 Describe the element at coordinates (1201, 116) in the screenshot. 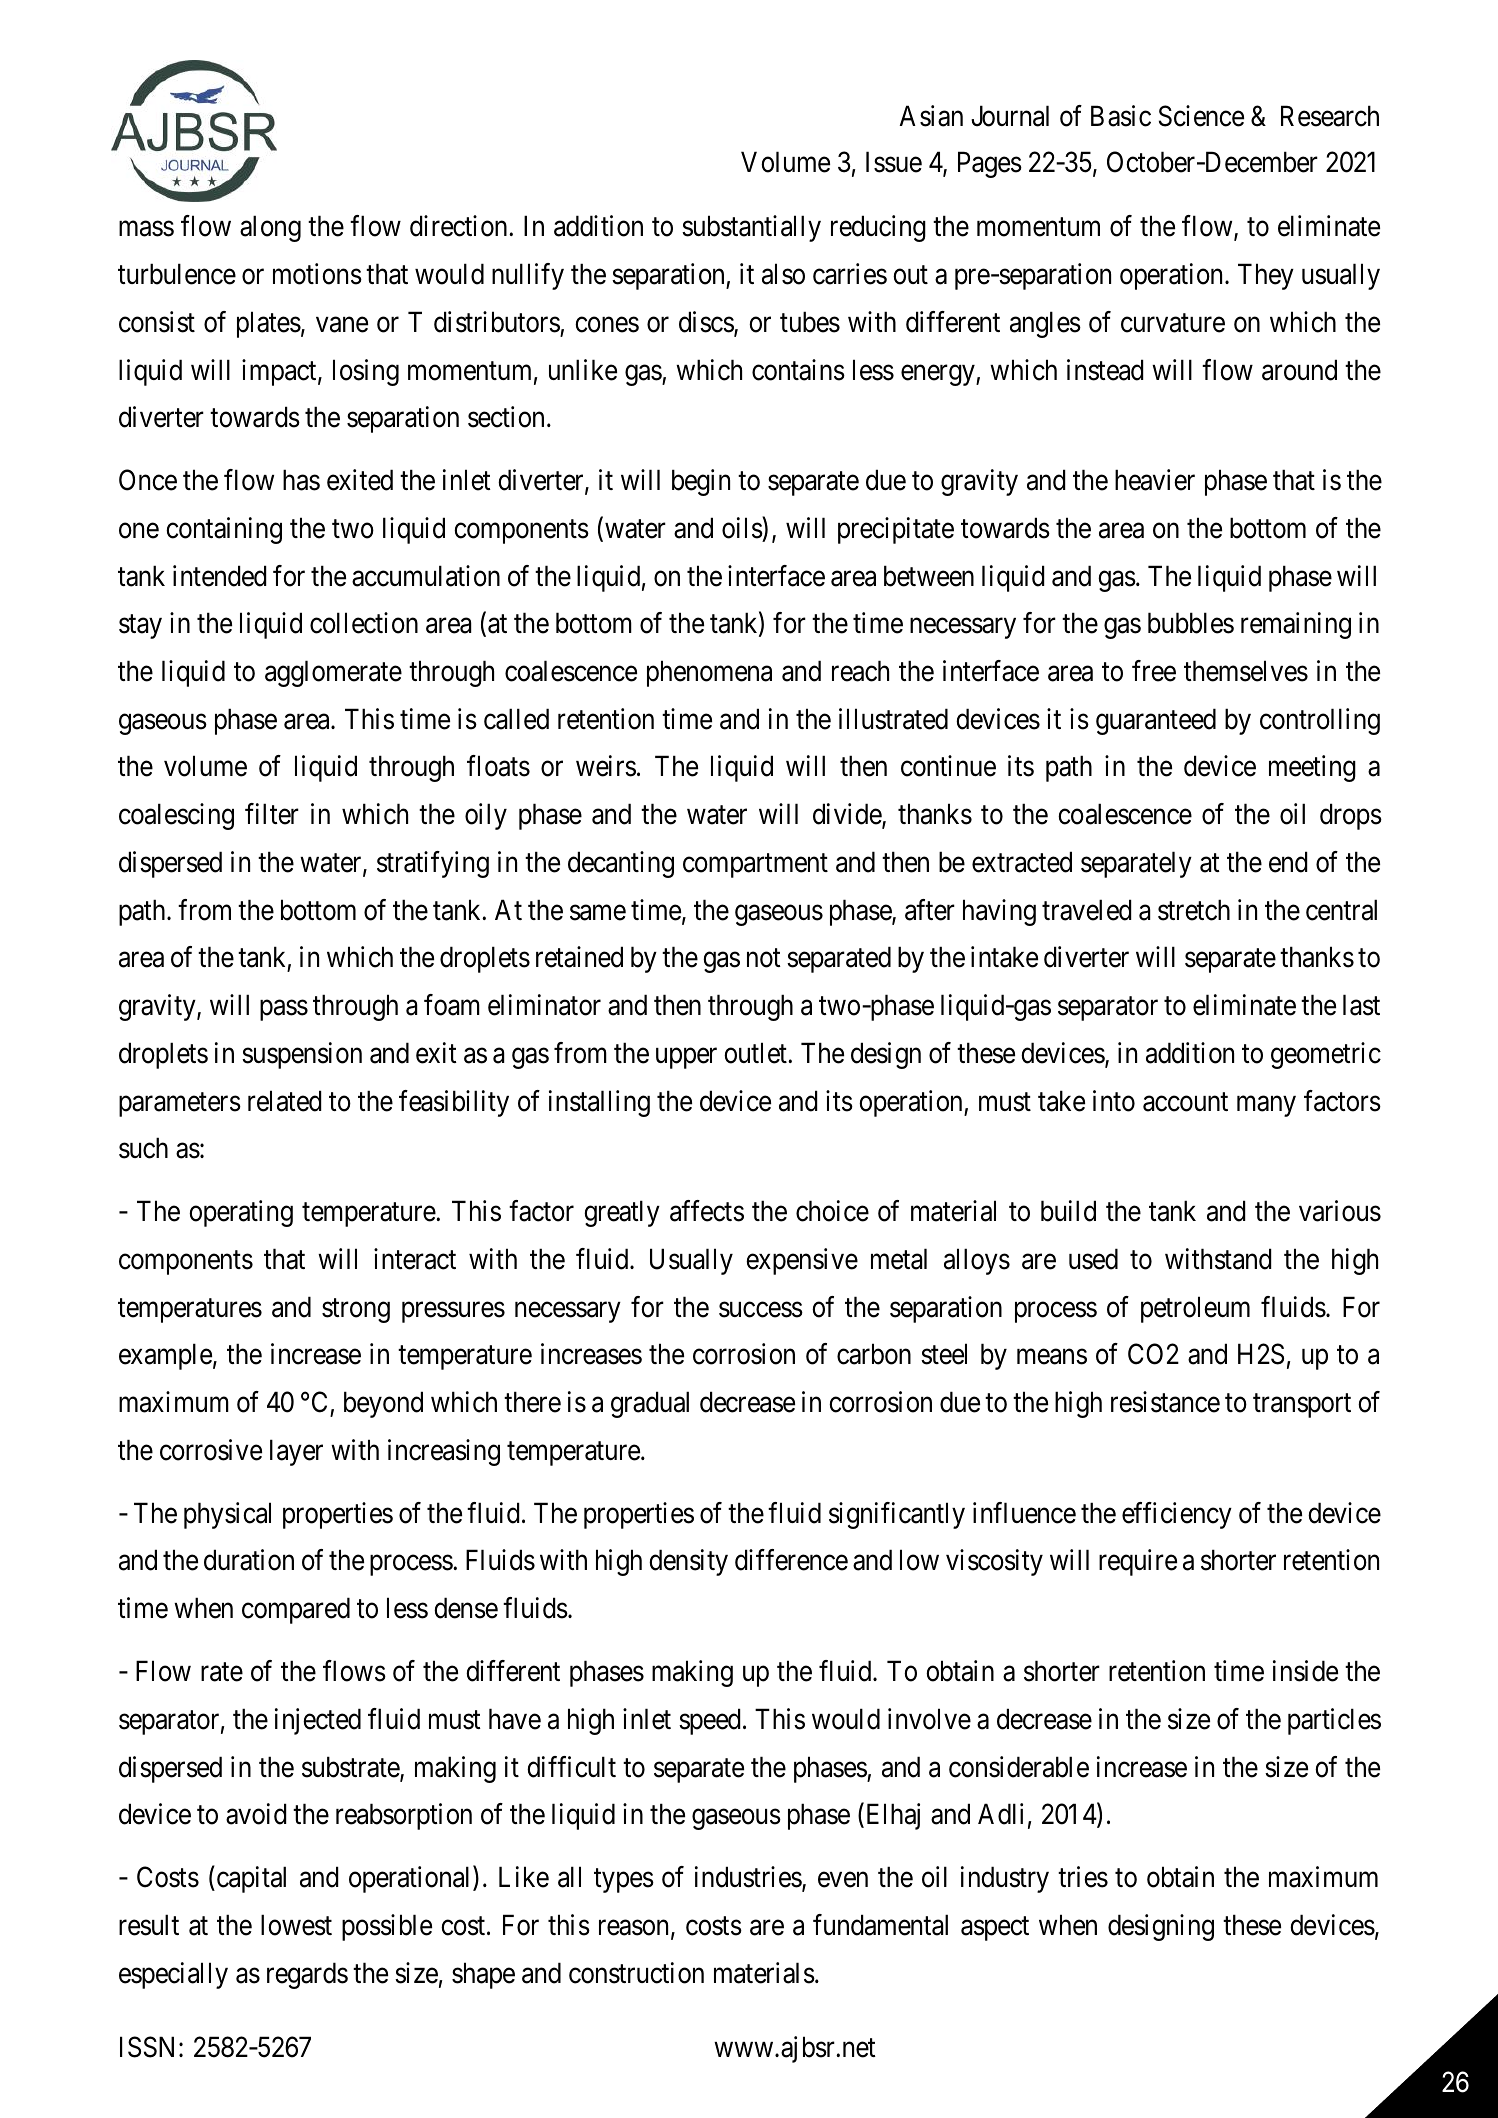

I see `Science` at that location.
